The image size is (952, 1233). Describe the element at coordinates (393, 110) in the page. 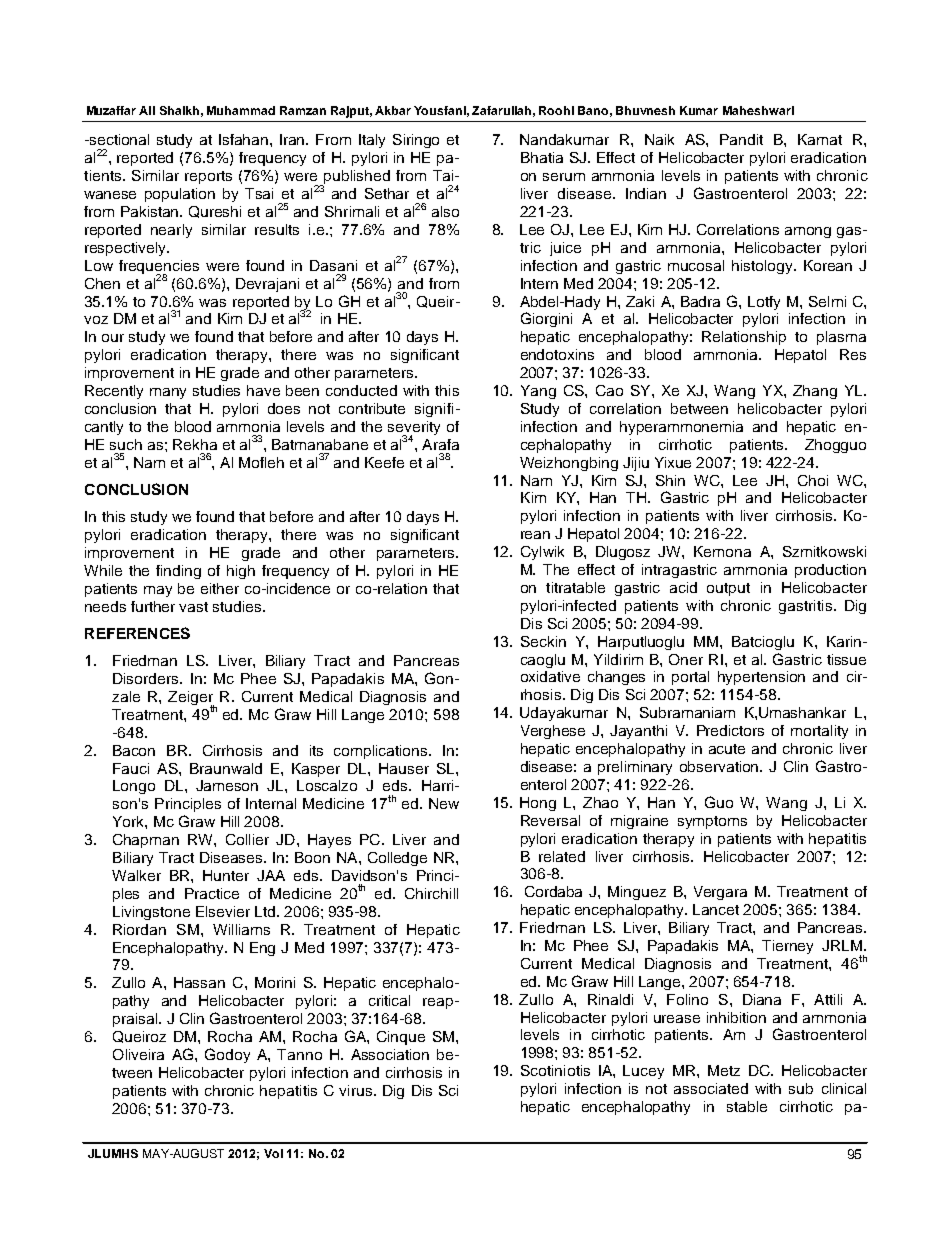

I see `Akbar` at that location.
